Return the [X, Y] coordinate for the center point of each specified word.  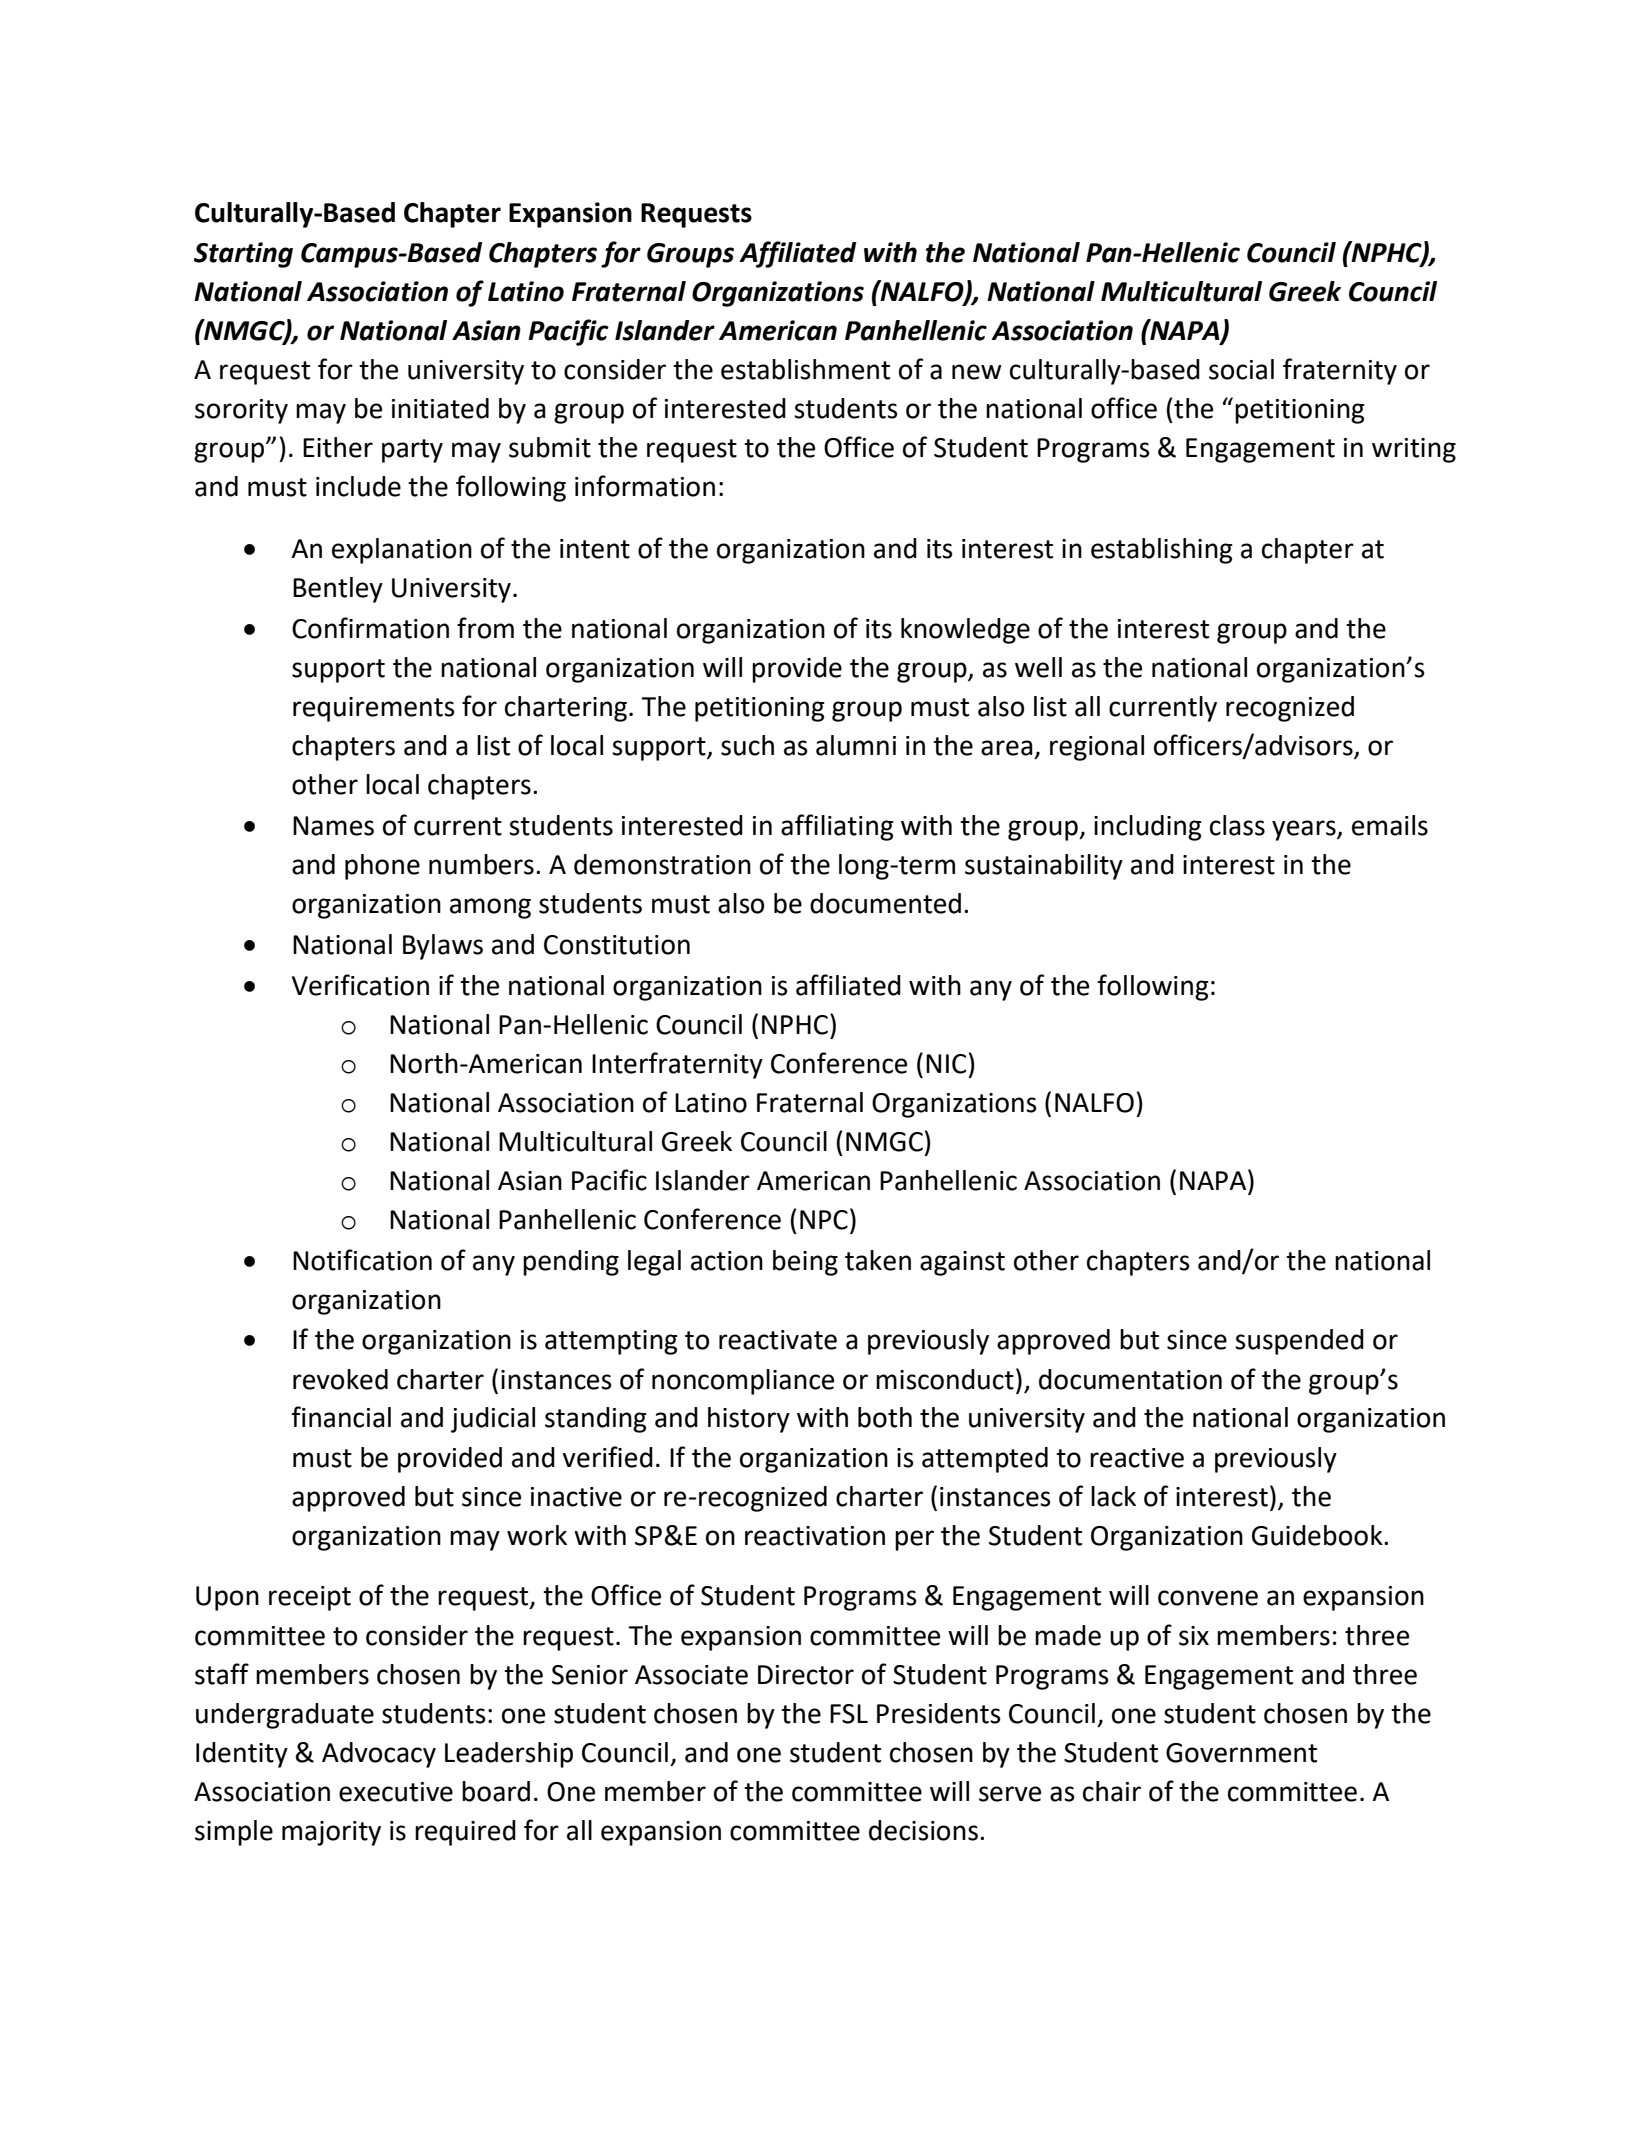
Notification [362, 1260]
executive [396, 1792]
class [1237, 825]
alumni [856, 745]
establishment [805, 369]
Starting [243, 255]
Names [333, 826]
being [805, 1263]
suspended [1299, 1342]
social [1241, 369]
